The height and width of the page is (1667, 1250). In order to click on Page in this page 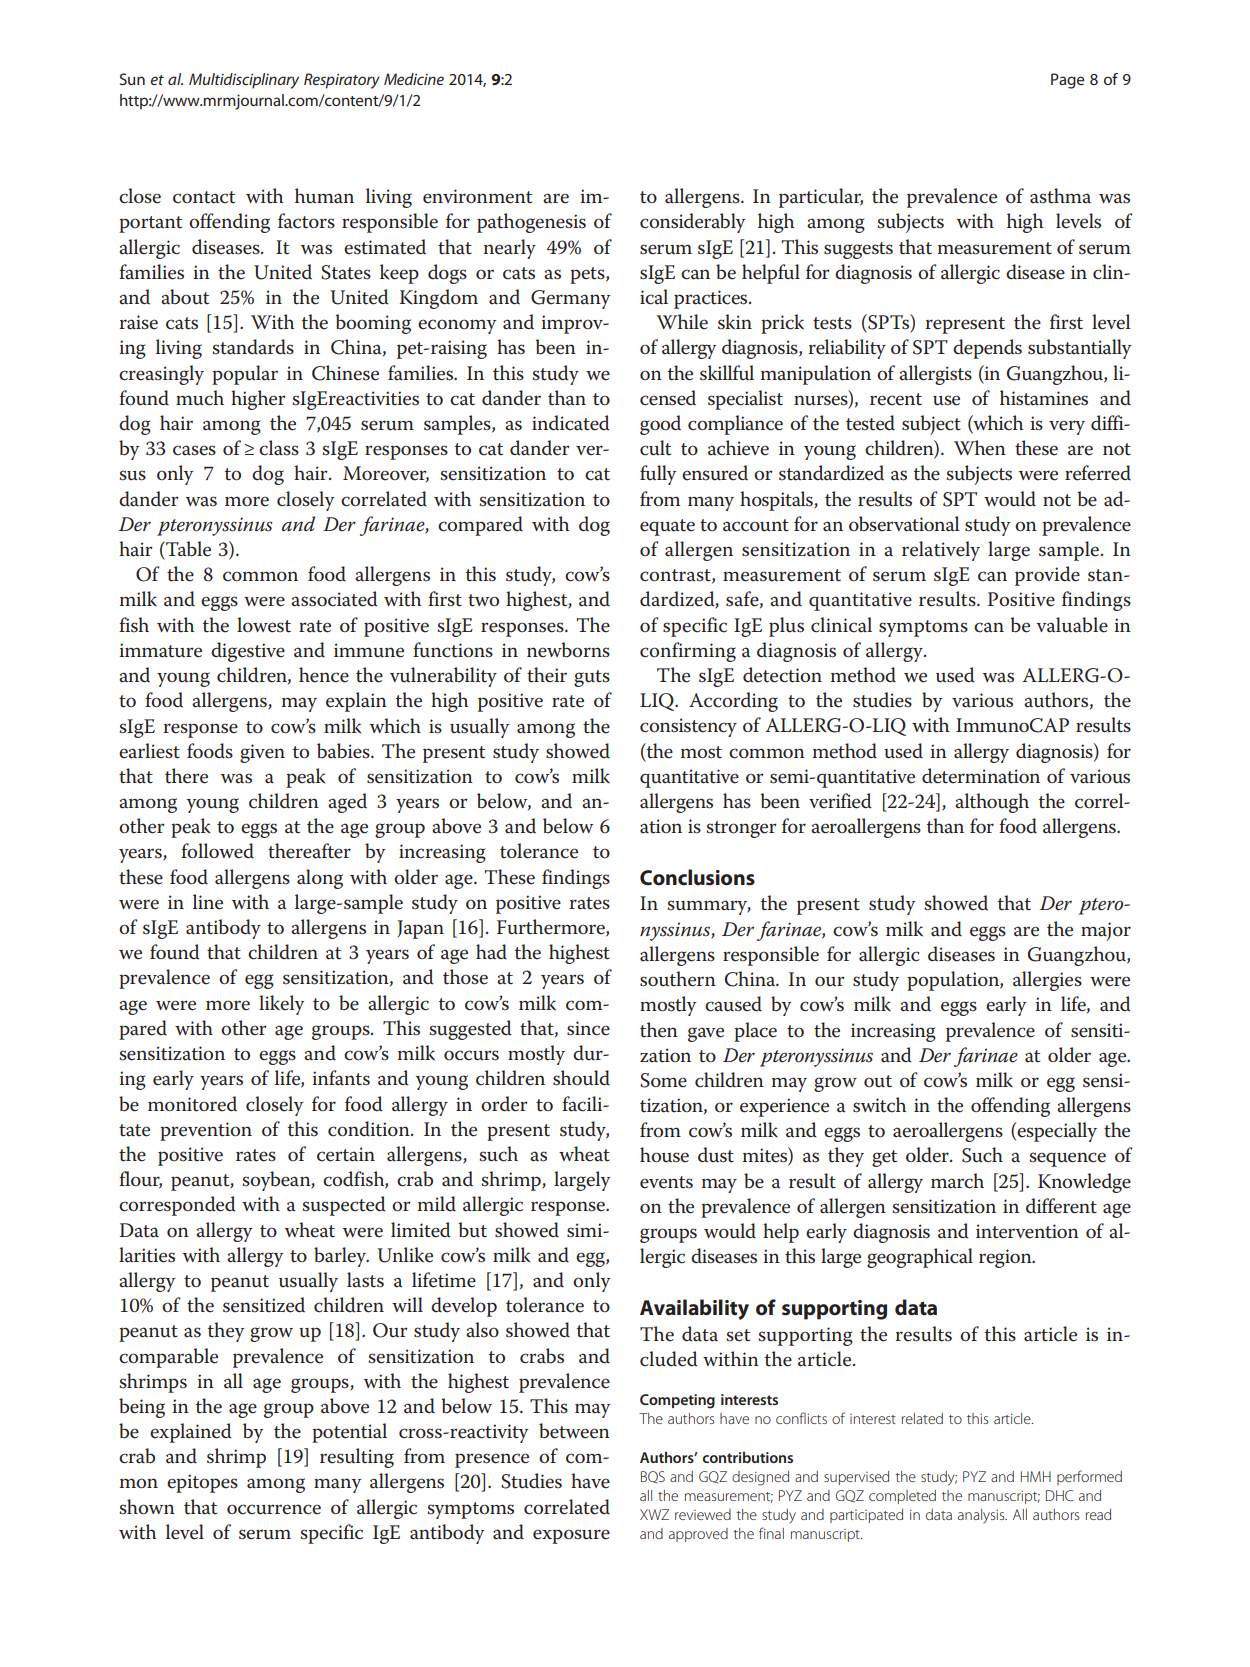, I will do `click(1068, 81)`.
